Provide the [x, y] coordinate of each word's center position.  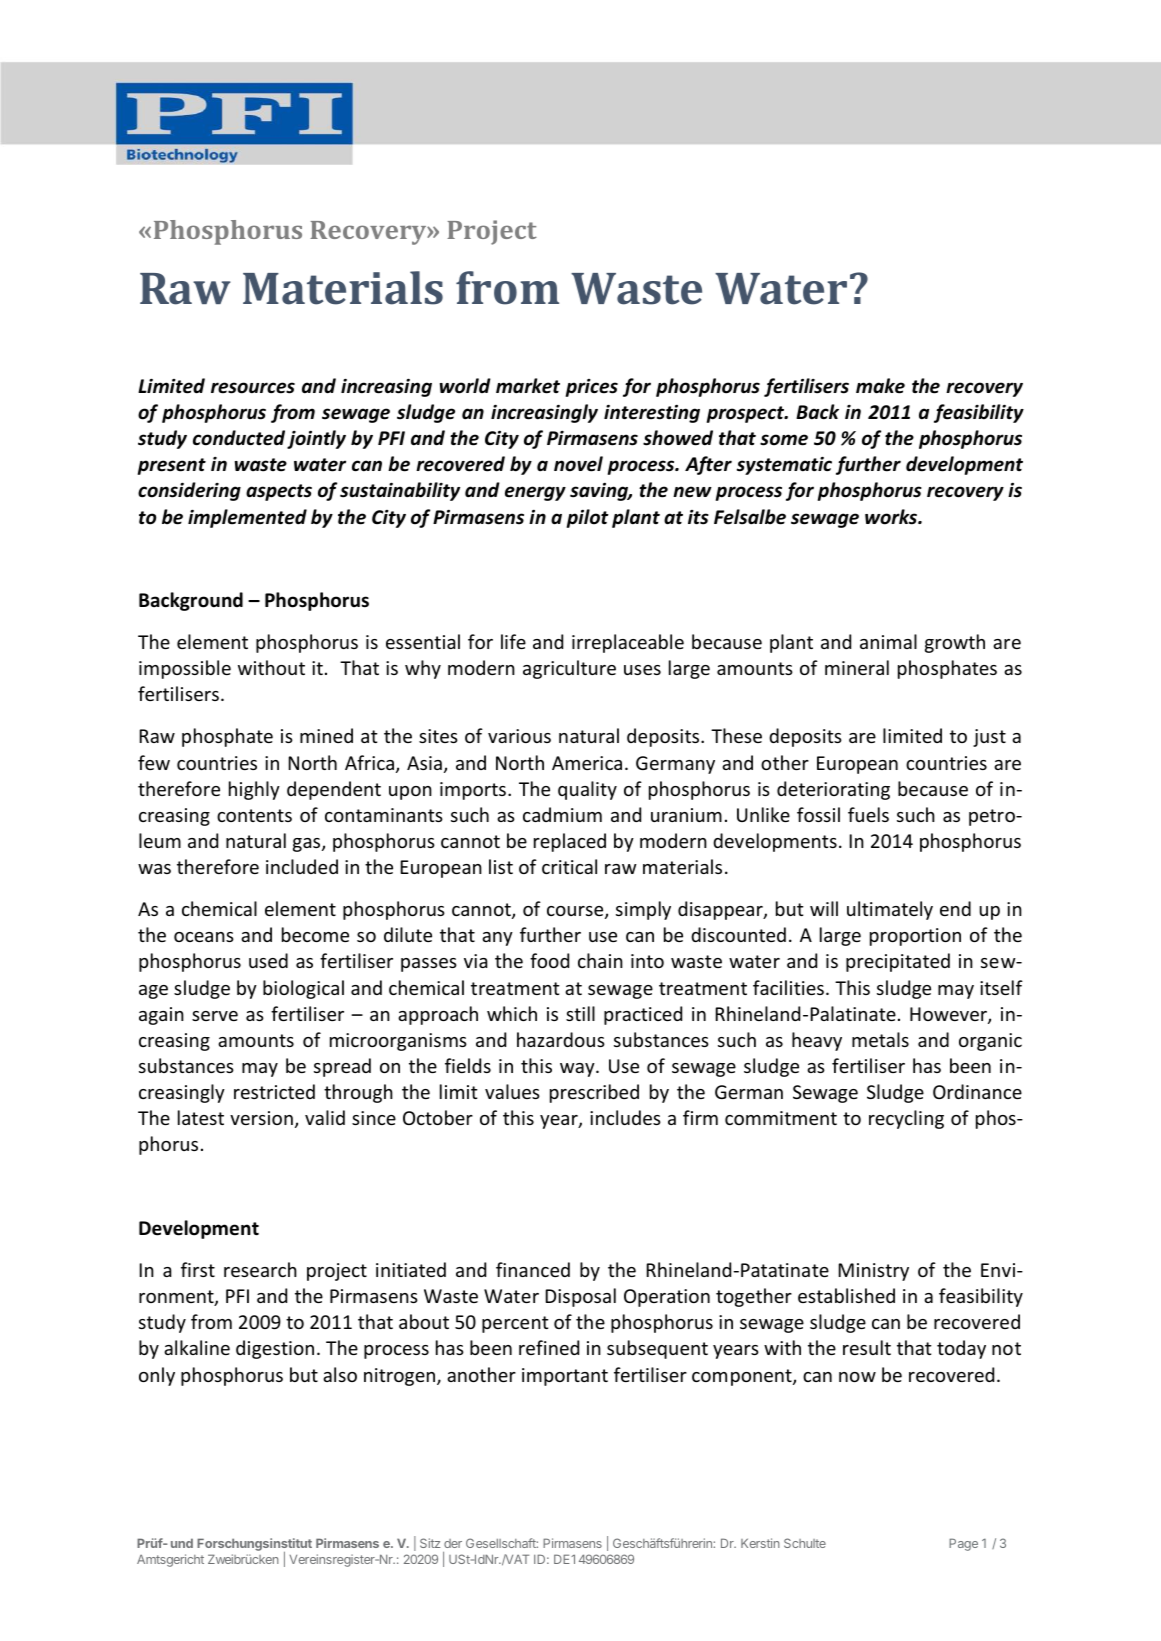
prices [592, 388]
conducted [239, 438]
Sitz [430, 1543]
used [268, 960]
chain [600, 960]
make [880, 386]
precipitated [898, 962]
